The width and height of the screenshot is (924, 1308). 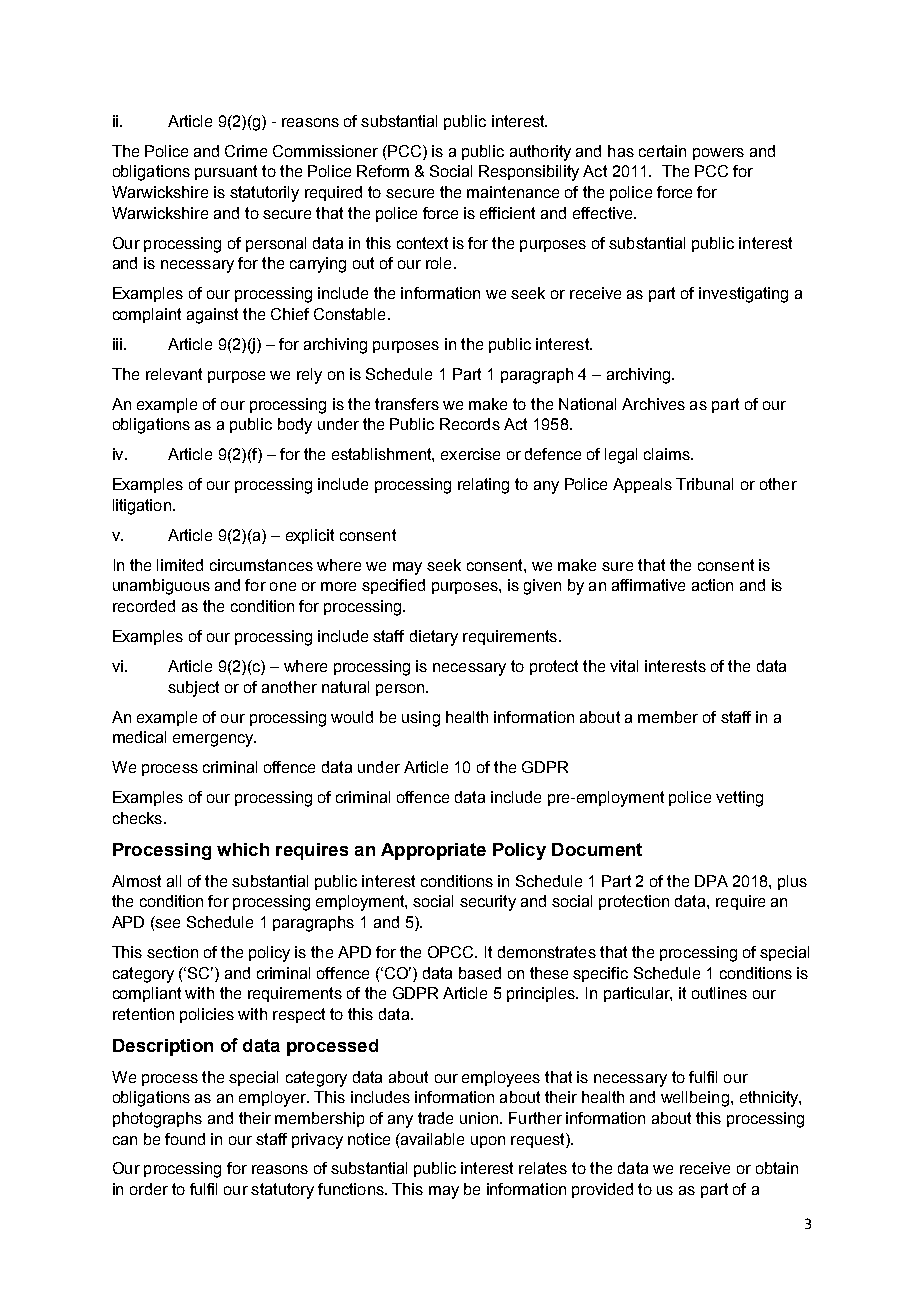 What do you see at coordinates (142, 507) in the screenshot?
I see `litigation` at bounding box center [142, 507].
